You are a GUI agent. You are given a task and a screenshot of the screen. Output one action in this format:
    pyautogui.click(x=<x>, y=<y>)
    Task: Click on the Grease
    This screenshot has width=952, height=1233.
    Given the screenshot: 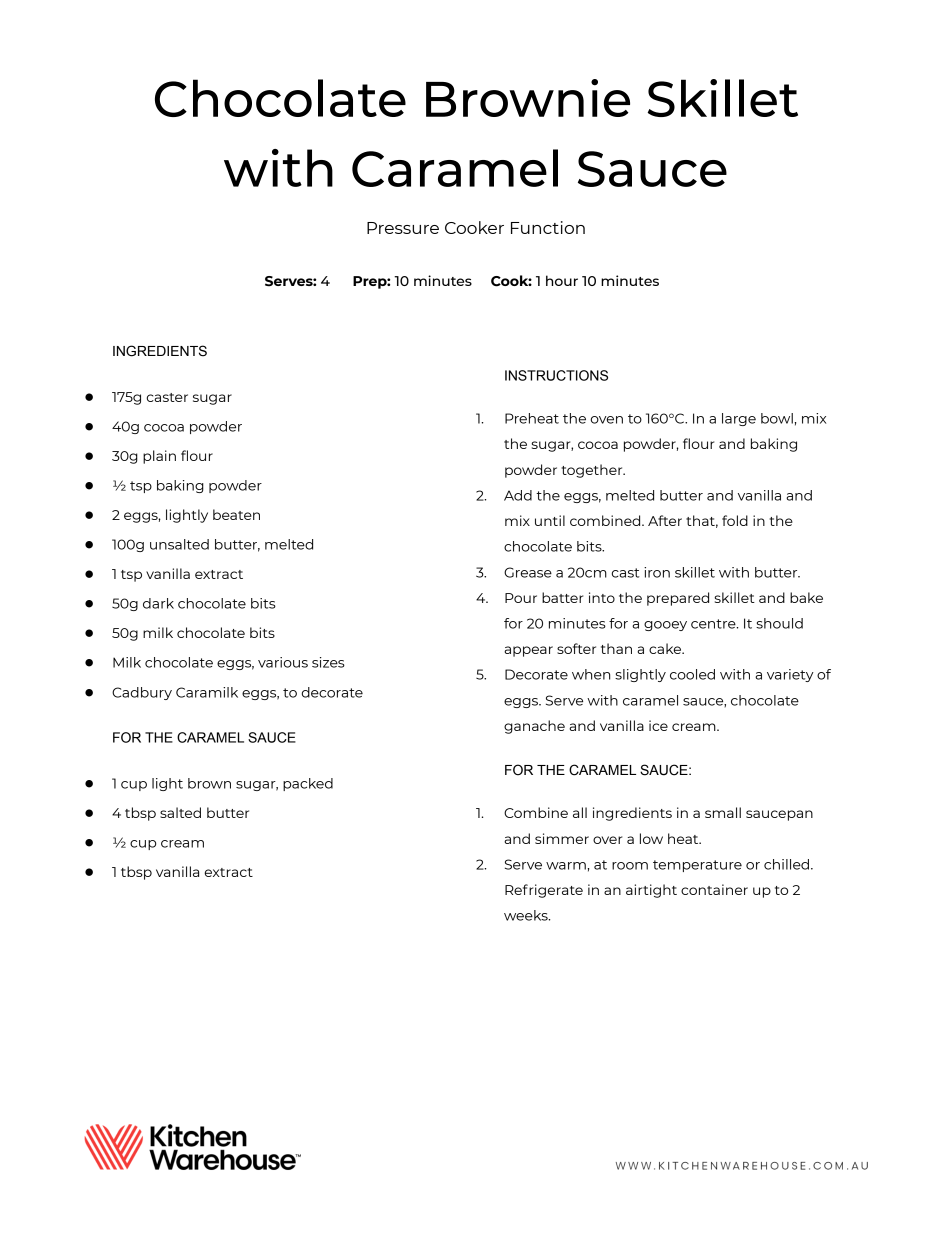 What is the action you would take?
    pyautogui.click(x=528, y=572)
